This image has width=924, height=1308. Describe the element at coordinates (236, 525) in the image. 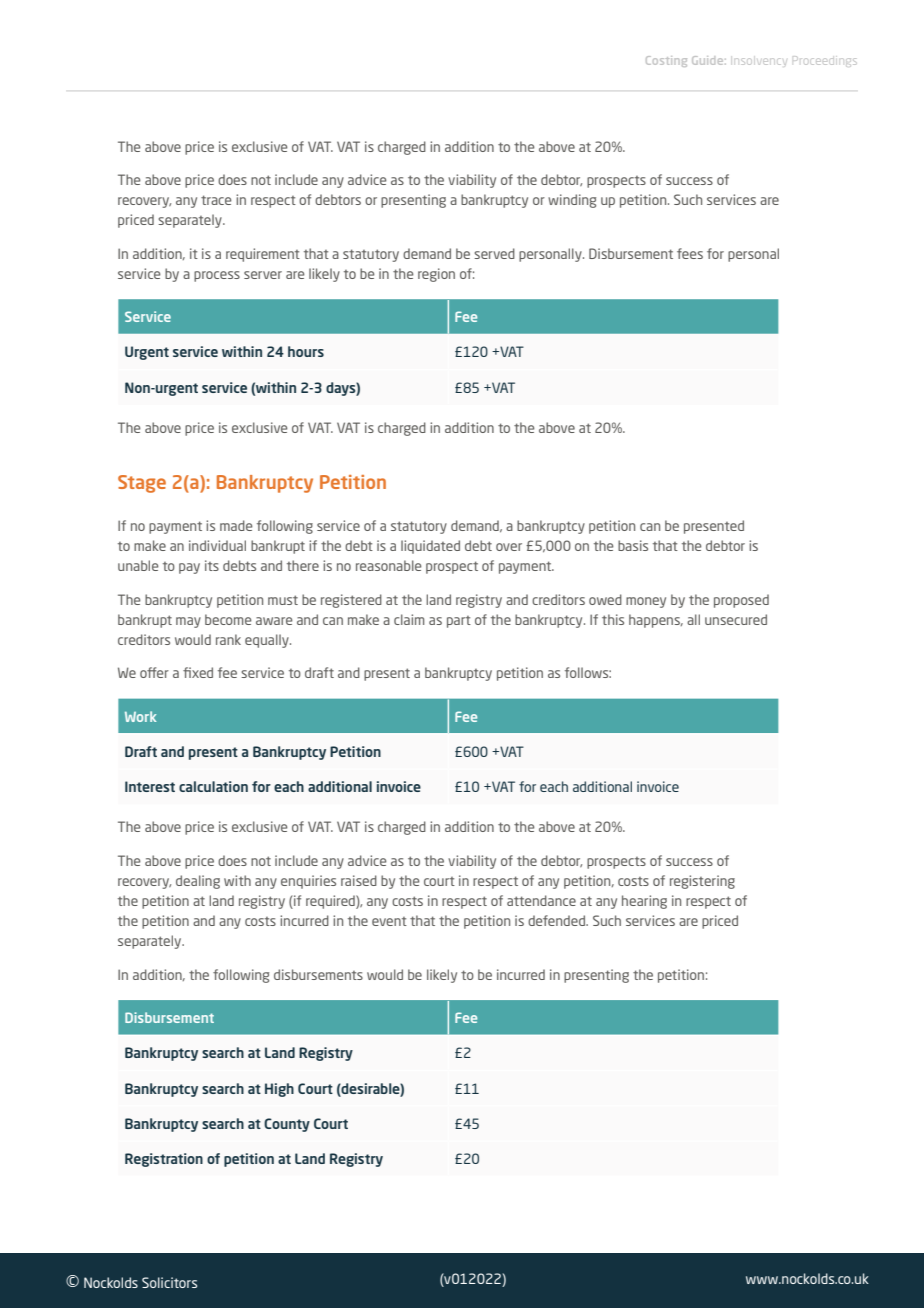

I see `made` at that location.
